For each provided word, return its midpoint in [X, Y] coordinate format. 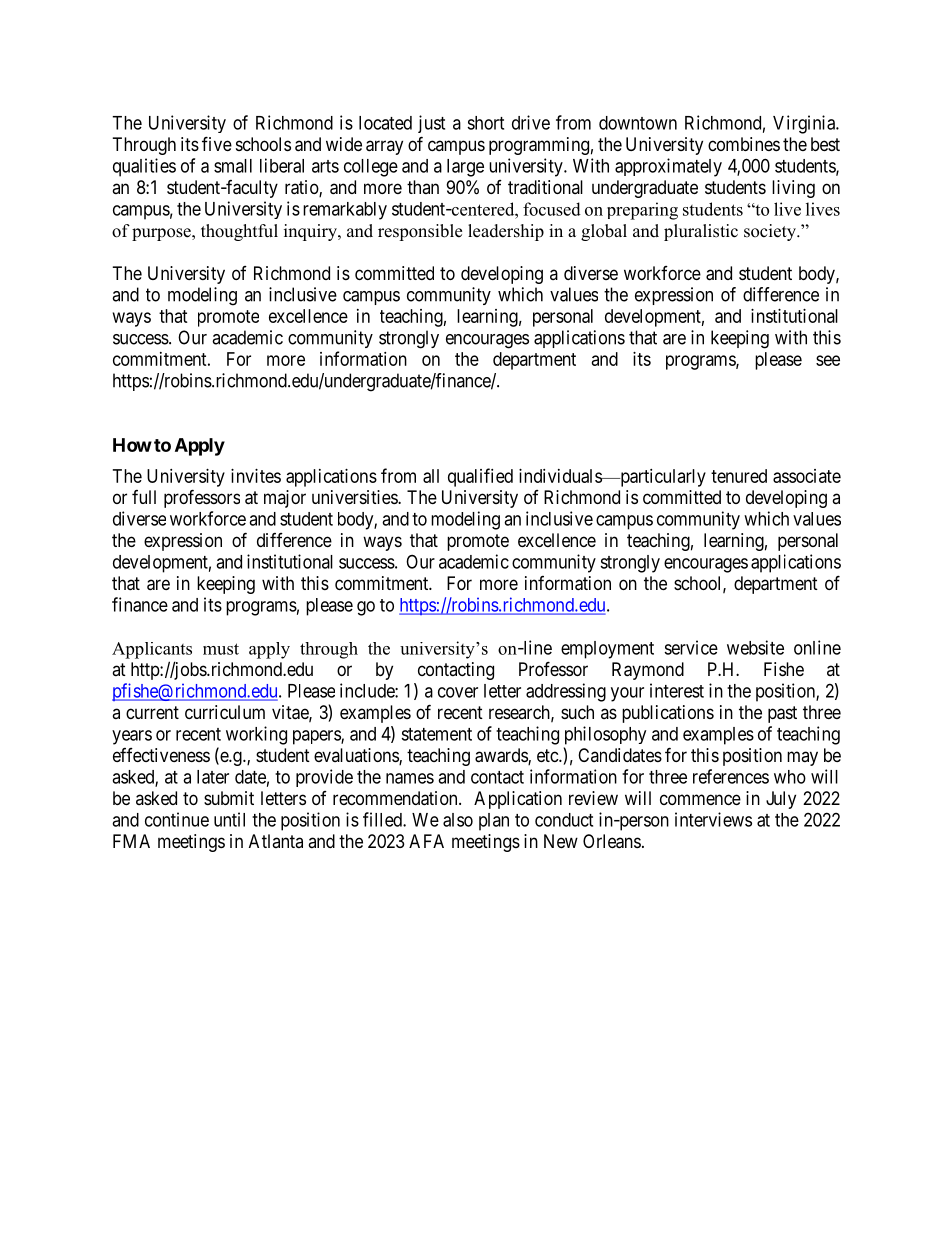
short [485, 123]
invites [256, 476]
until [229, 819]
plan [494, 822]
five [217, 143]
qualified [480, 477]
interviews [713, 819]
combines [744, 144]
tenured [739, 476]
